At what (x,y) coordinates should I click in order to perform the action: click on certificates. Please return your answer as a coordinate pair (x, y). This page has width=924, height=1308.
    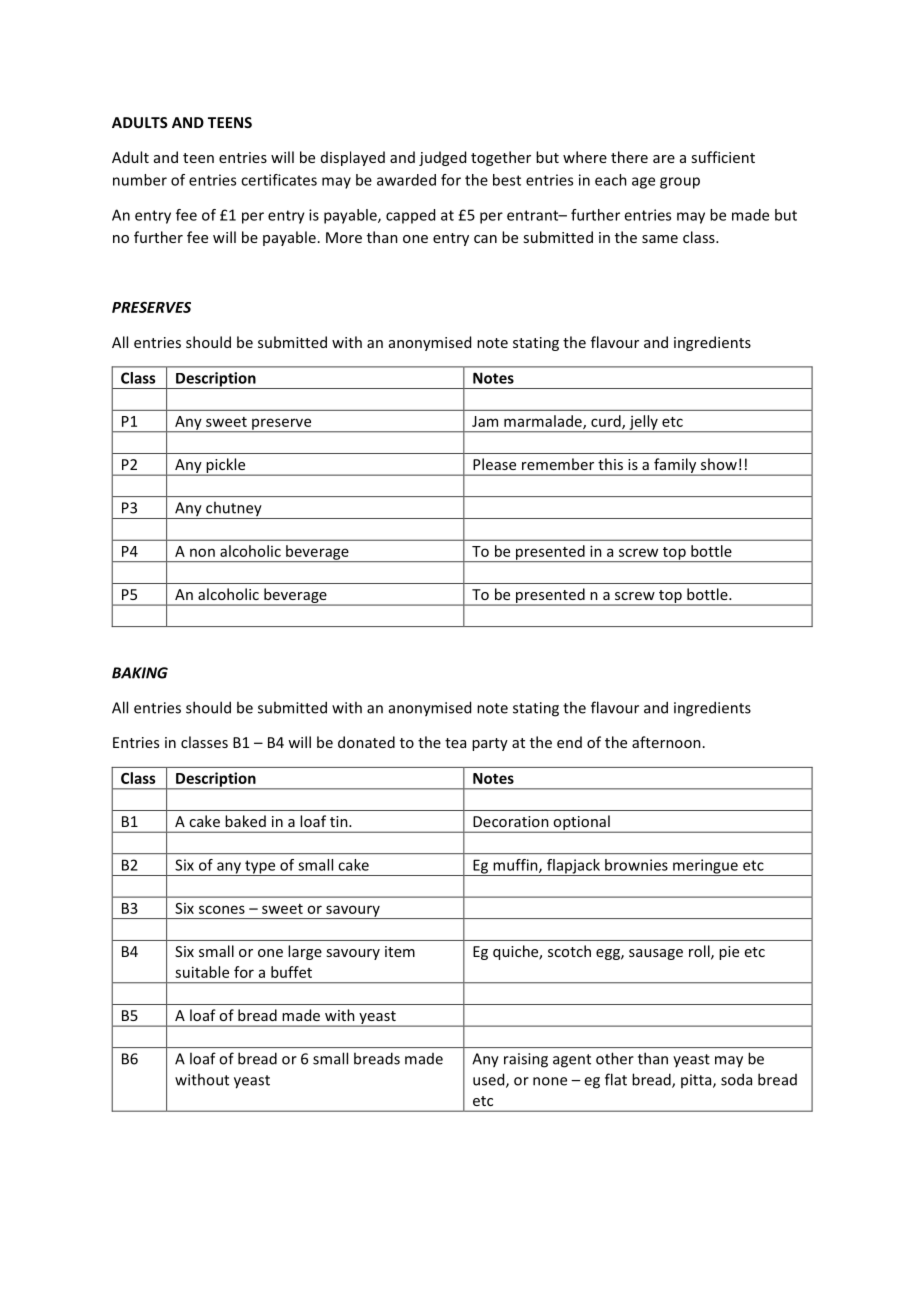
    Looking at the image, I should click on (279, 180).
